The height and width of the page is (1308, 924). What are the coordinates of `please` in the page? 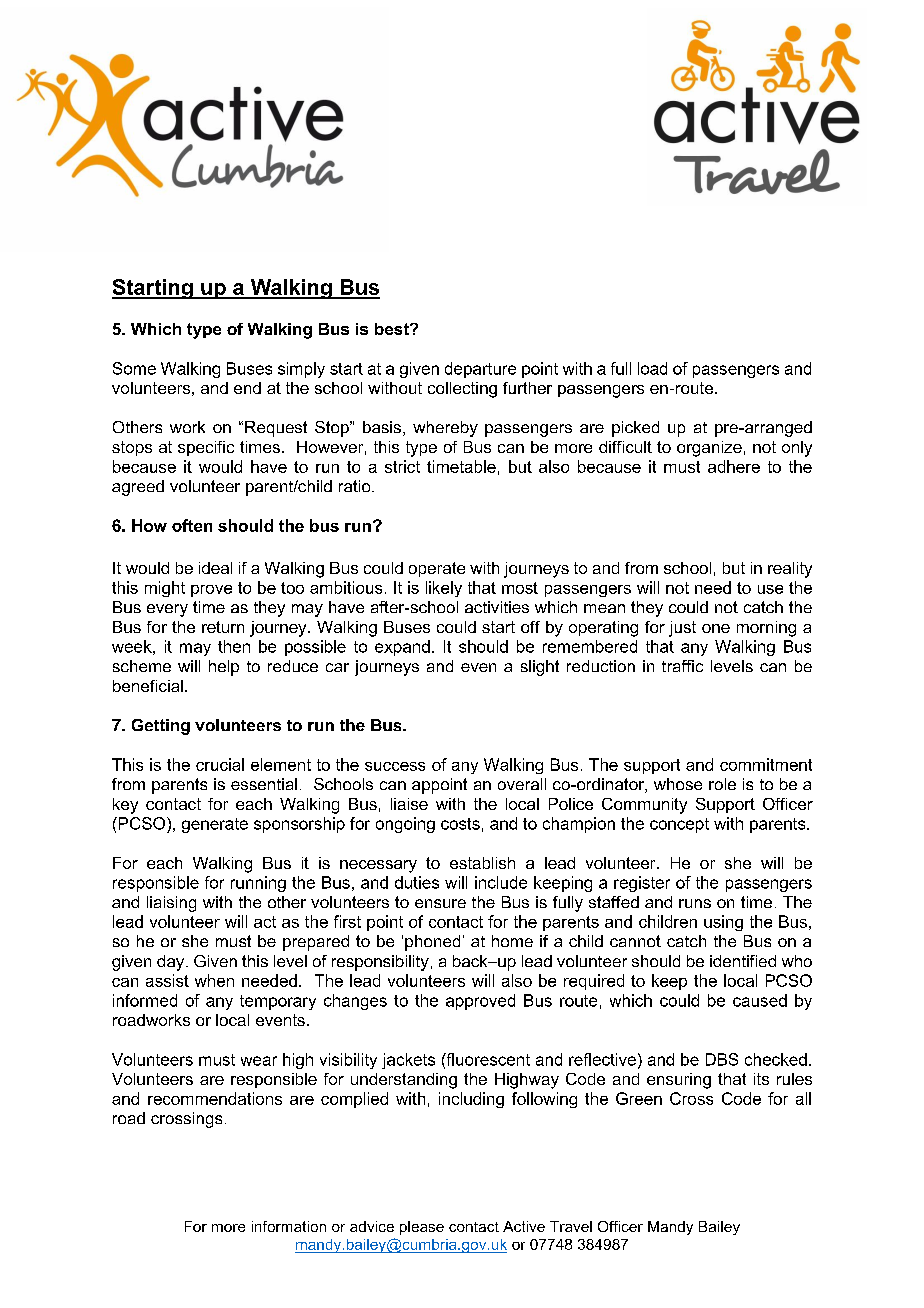 It's located at (422, 1228).
